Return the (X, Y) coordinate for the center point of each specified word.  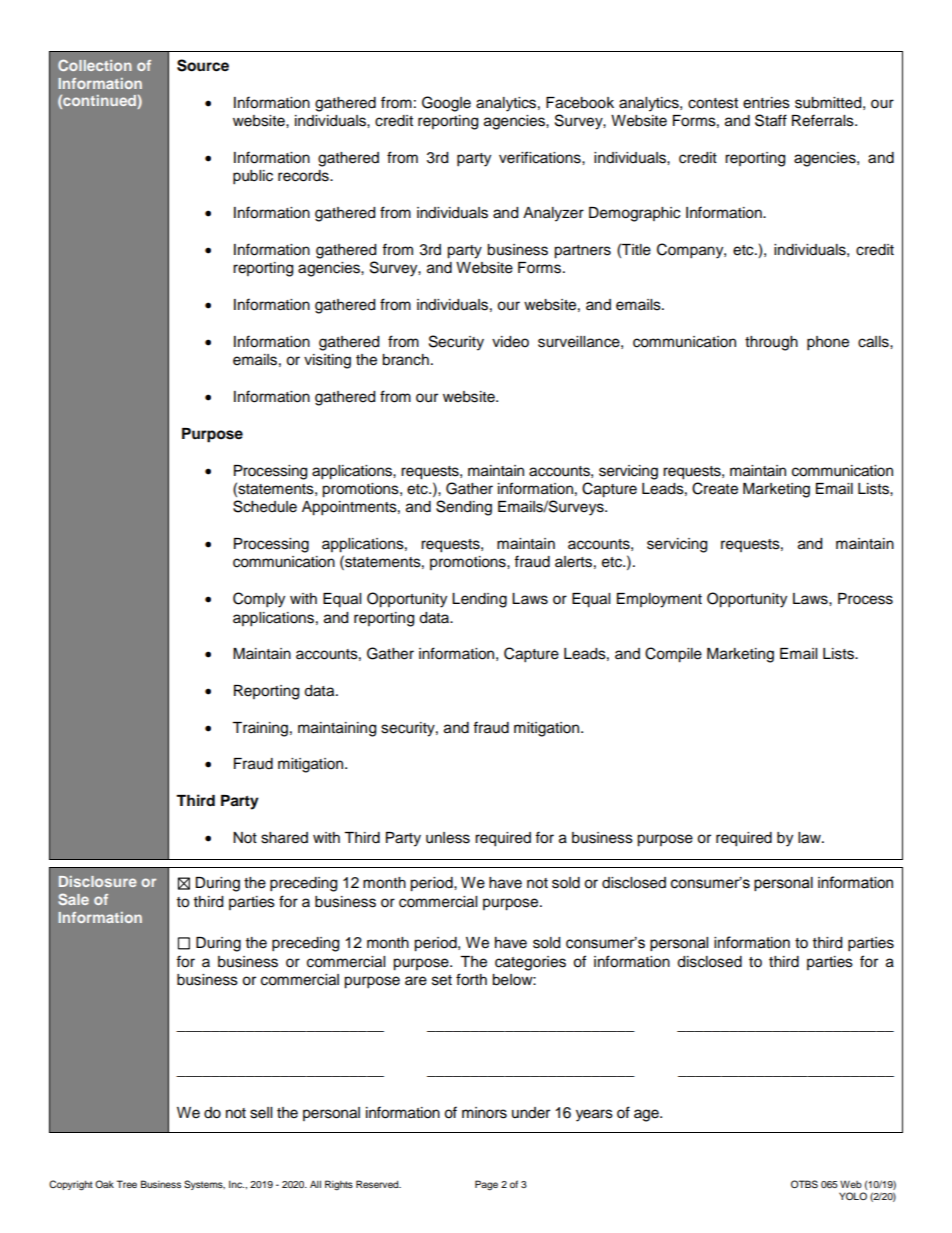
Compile (673, 655)
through (771, 343)
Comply (259, 600)
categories (530, 963)
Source (203, 65)
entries (766, 103)
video (510, 342)
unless (448, 838)
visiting (327, 361)
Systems (204, 1185)
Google (446, 104)
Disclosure (98, 881)
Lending (479, 600)
